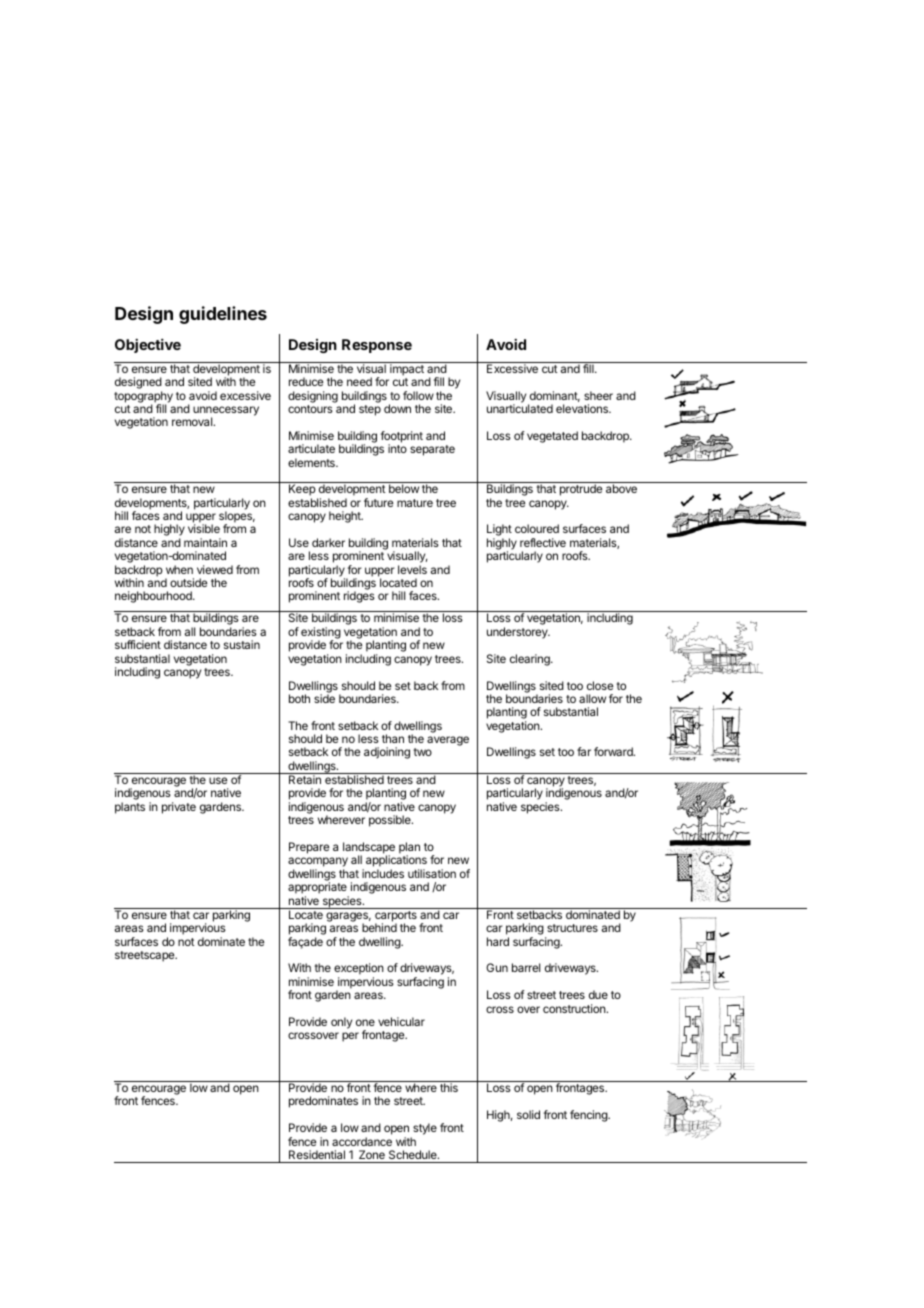 Image resolution: width=924 pixels, height=1308 pixels. I want to click on existing, so click(321, 634).
